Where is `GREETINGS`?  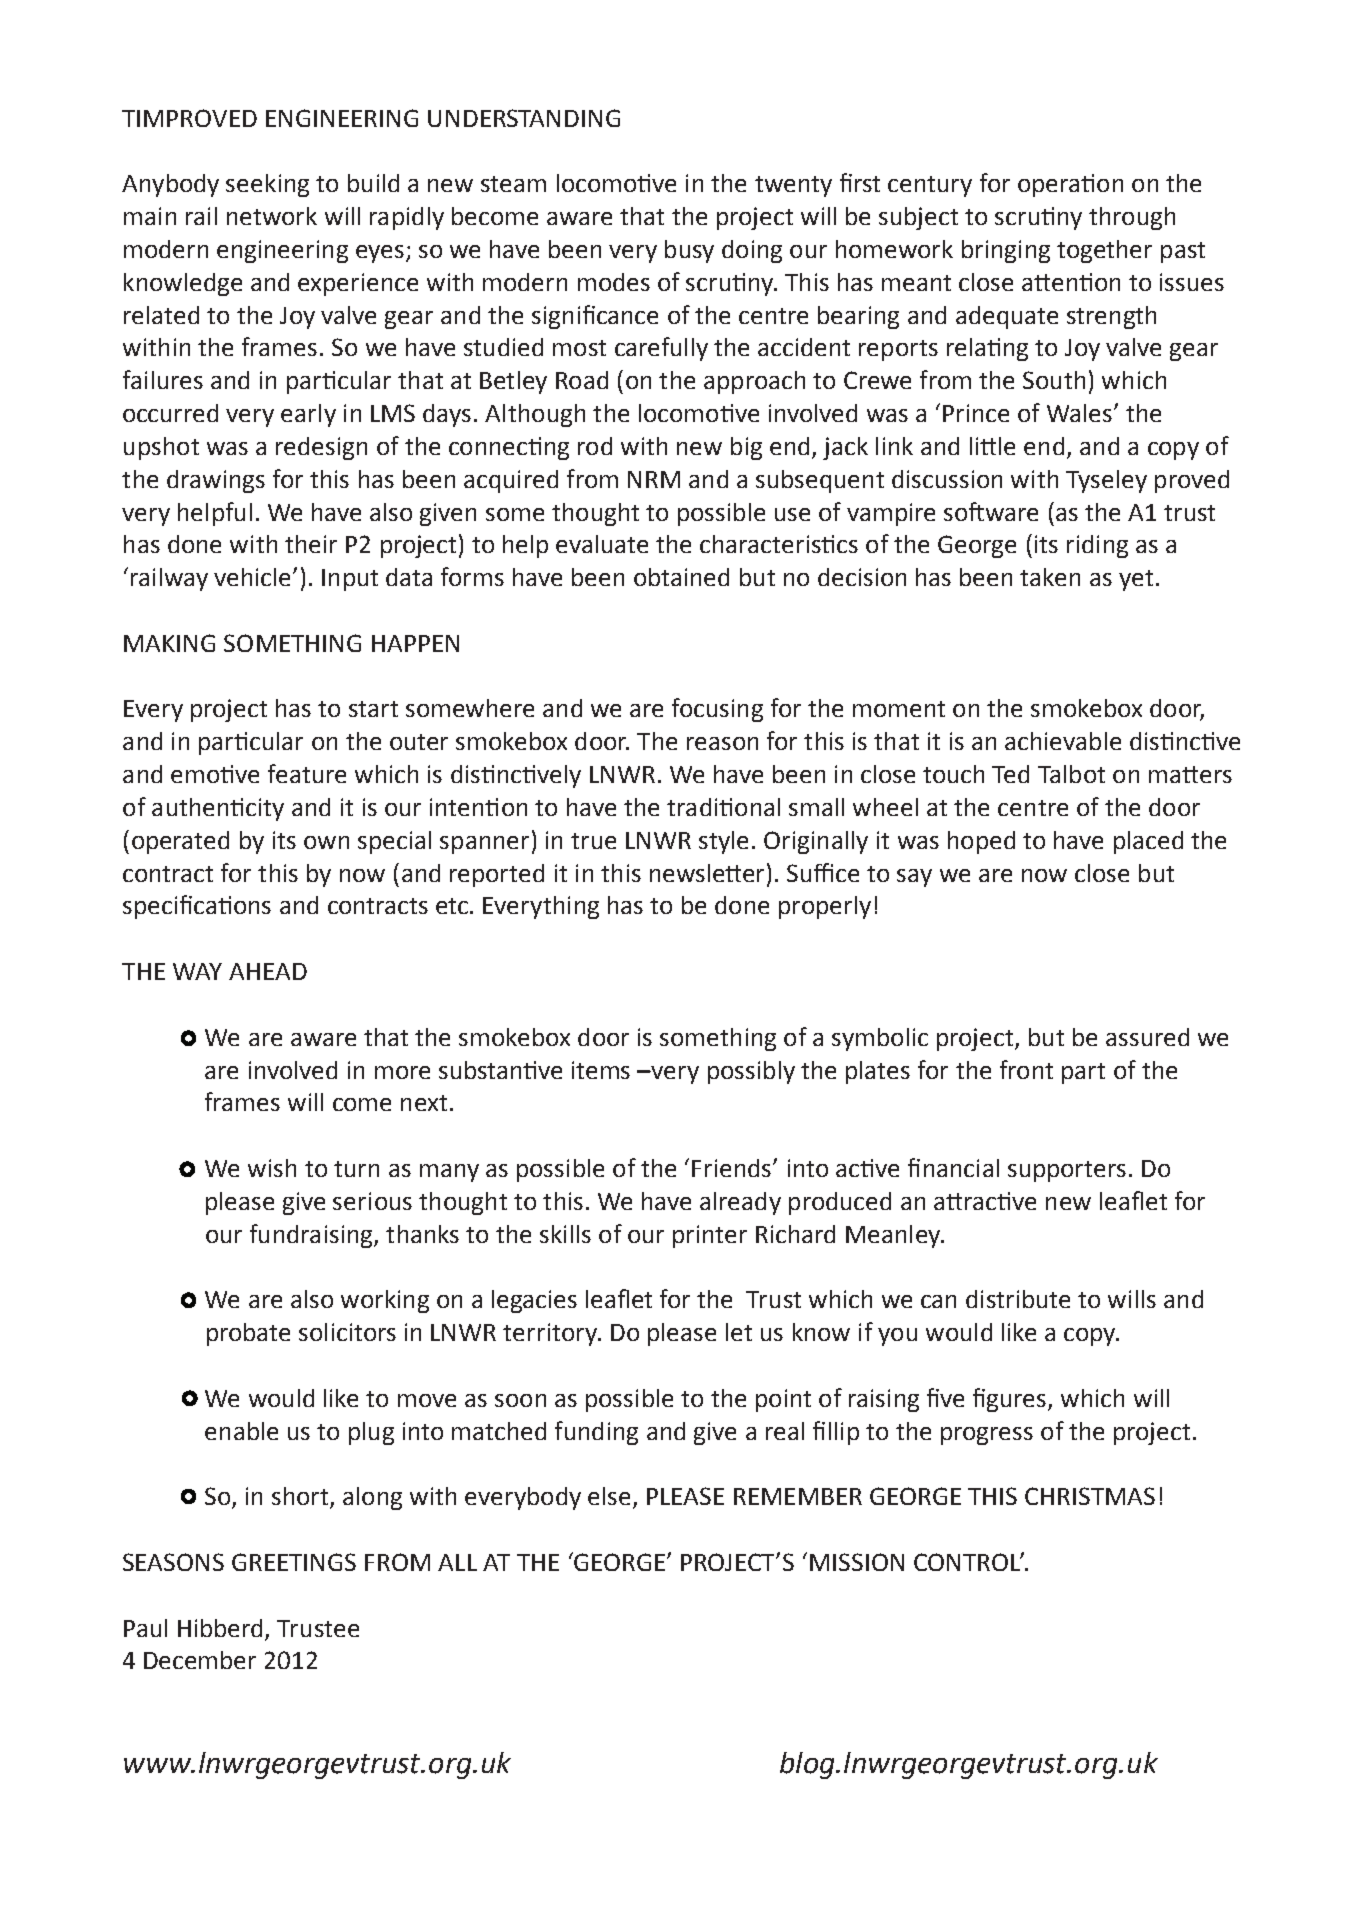 GREETINGS is located at coordinates (294, 1562).
